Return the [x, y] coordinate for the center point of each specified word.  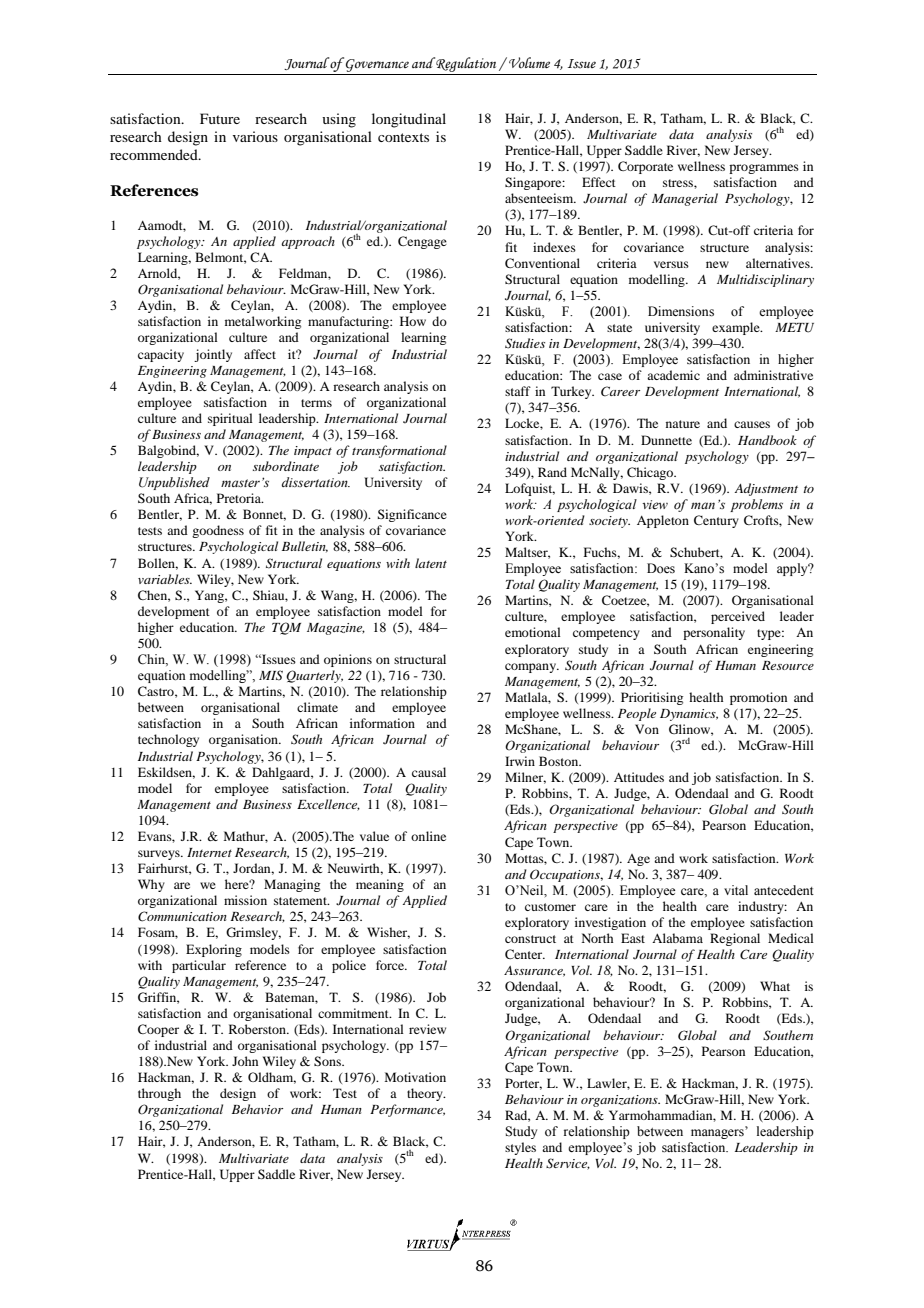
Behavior [257, 1109]
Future [220, 118]
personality [714, 633]
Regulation [466, 66]
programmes [764, 169]
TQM [286, 628]
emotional [533, 632]
